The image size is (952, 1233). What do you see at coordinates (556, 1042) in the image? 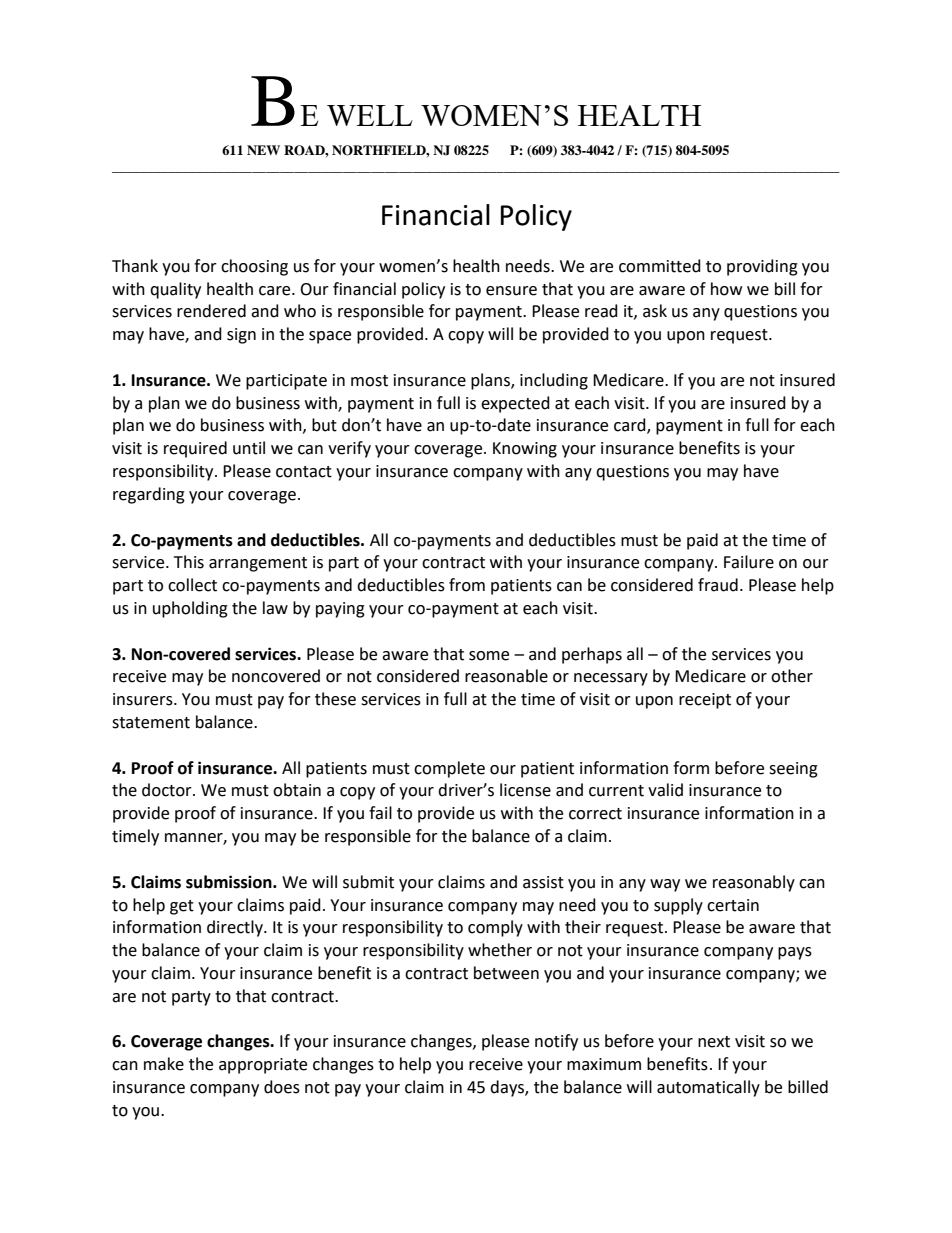
I see `notify` at bounding box center [556, 1042].
